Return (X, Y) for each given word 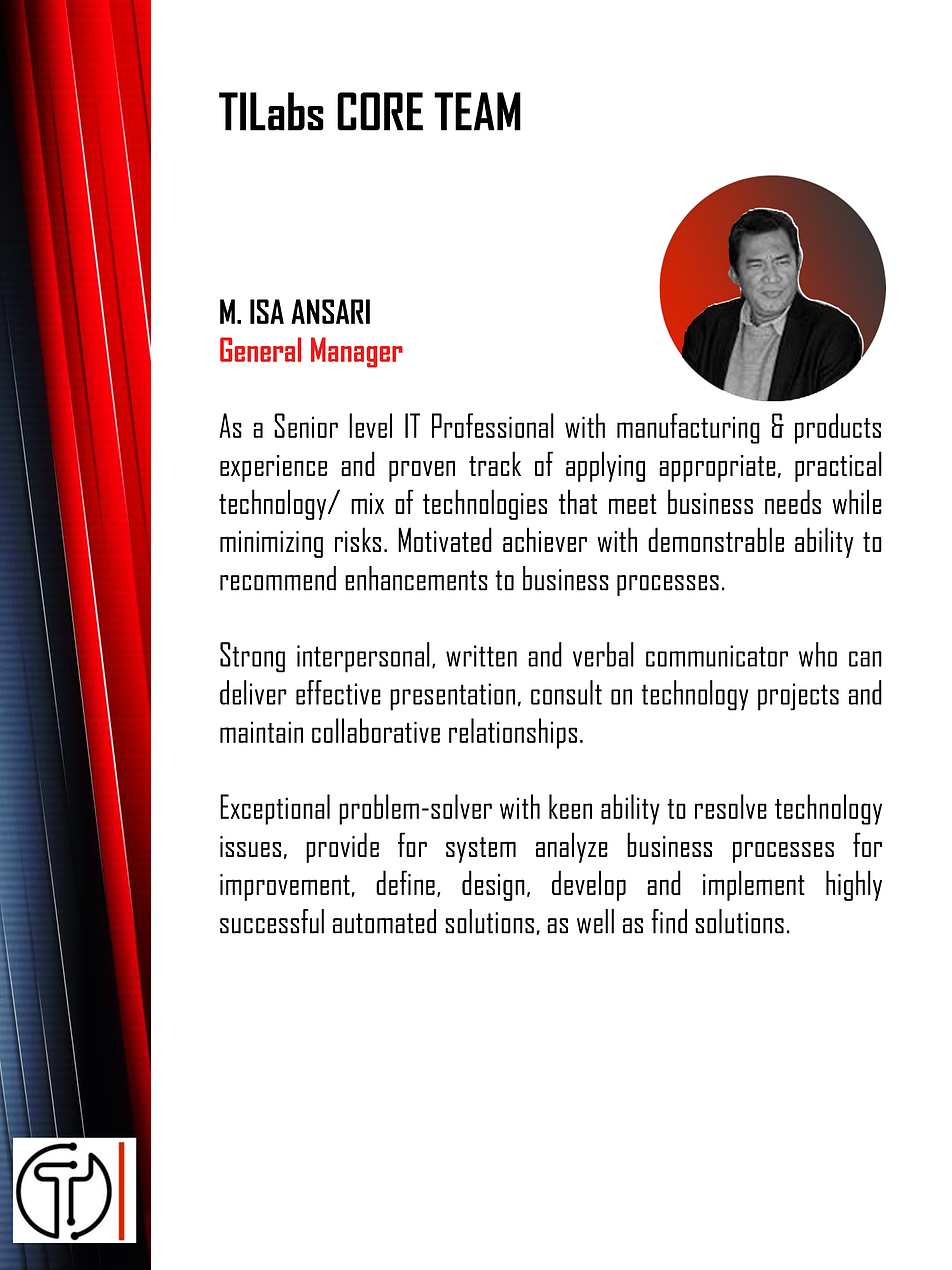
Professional (493, 425)
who (818, 654)
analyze (572, 847)
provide (342, 847)
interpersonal (363, 657)
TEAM (477, 111)
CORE (380, 111)
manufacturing (688, 428)
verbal (603, 654)
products (838, 428)
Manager (357, 352)
